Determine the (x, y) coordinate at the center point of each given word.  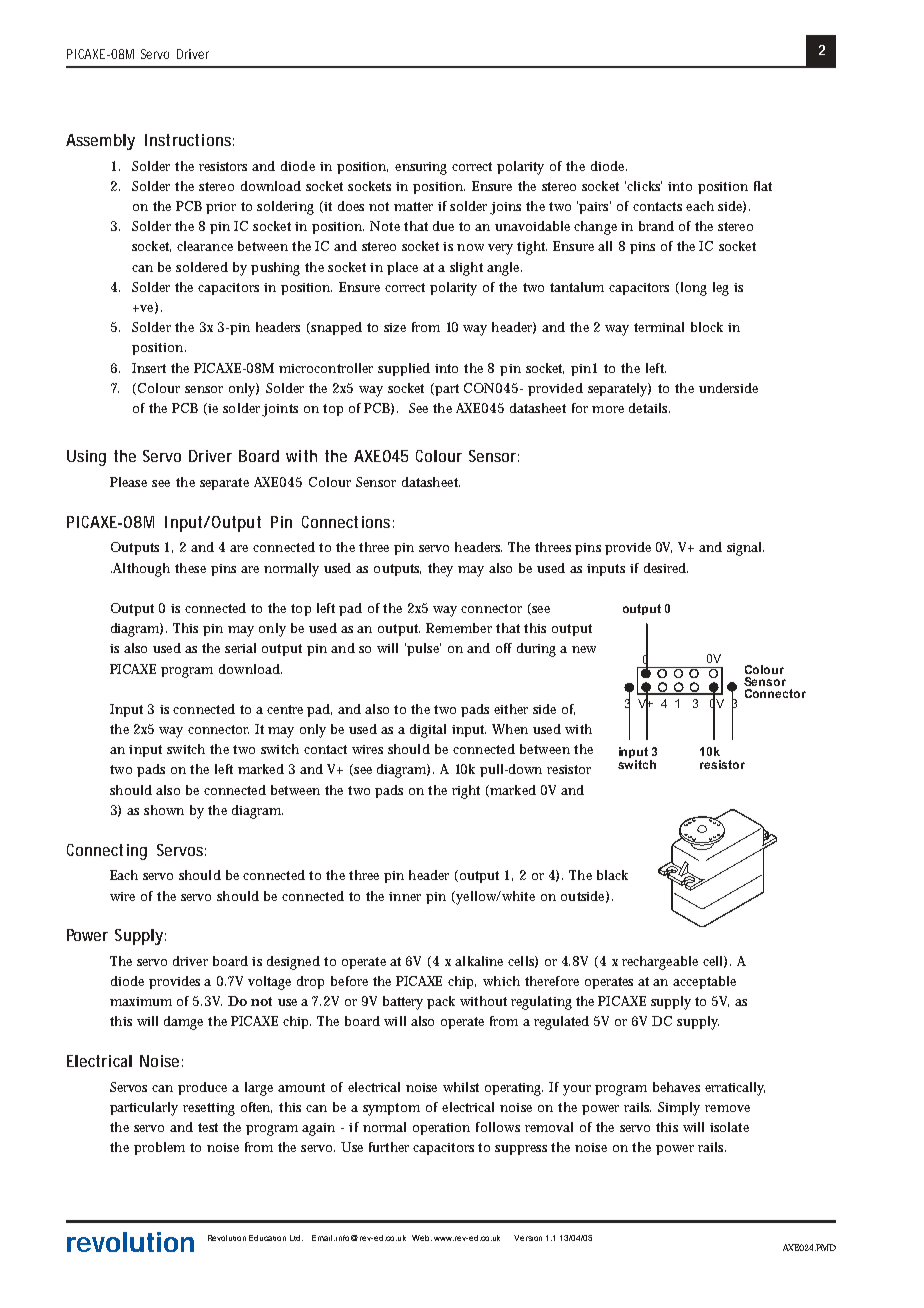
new (584, 649)
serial (240, 648)
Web (422, 1238)
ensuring (421, 168)
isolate (729, 1127)
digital (428, 731)
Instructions (189, 140)
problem (159, 1148)
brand (656, 226)
